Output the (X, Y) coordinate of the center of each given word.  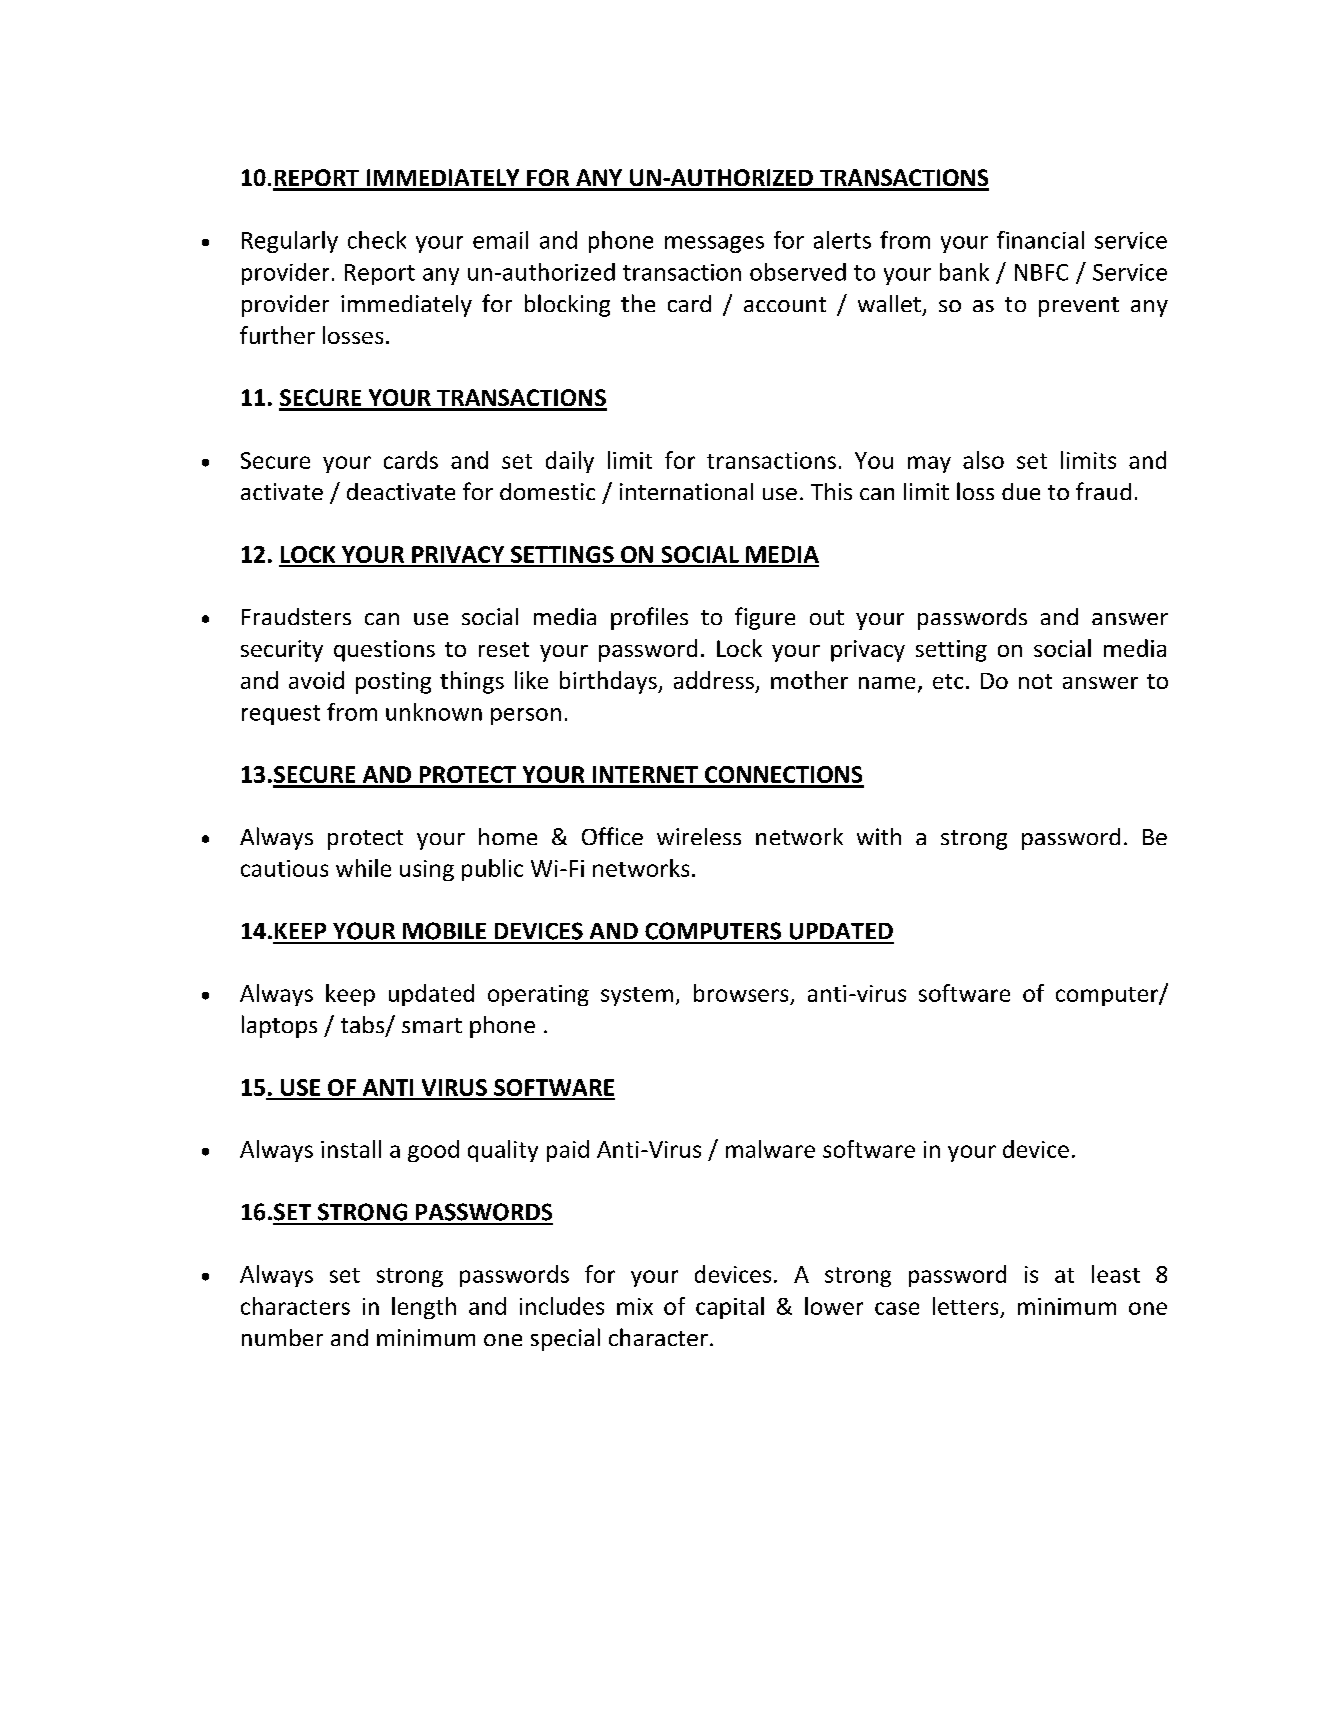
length (424, 1308)
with (879, 836)
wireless (699, 836)
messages (714, 244)
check (377, 240)
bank (964, 272)
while (363, 868)
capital (730, 1308)
